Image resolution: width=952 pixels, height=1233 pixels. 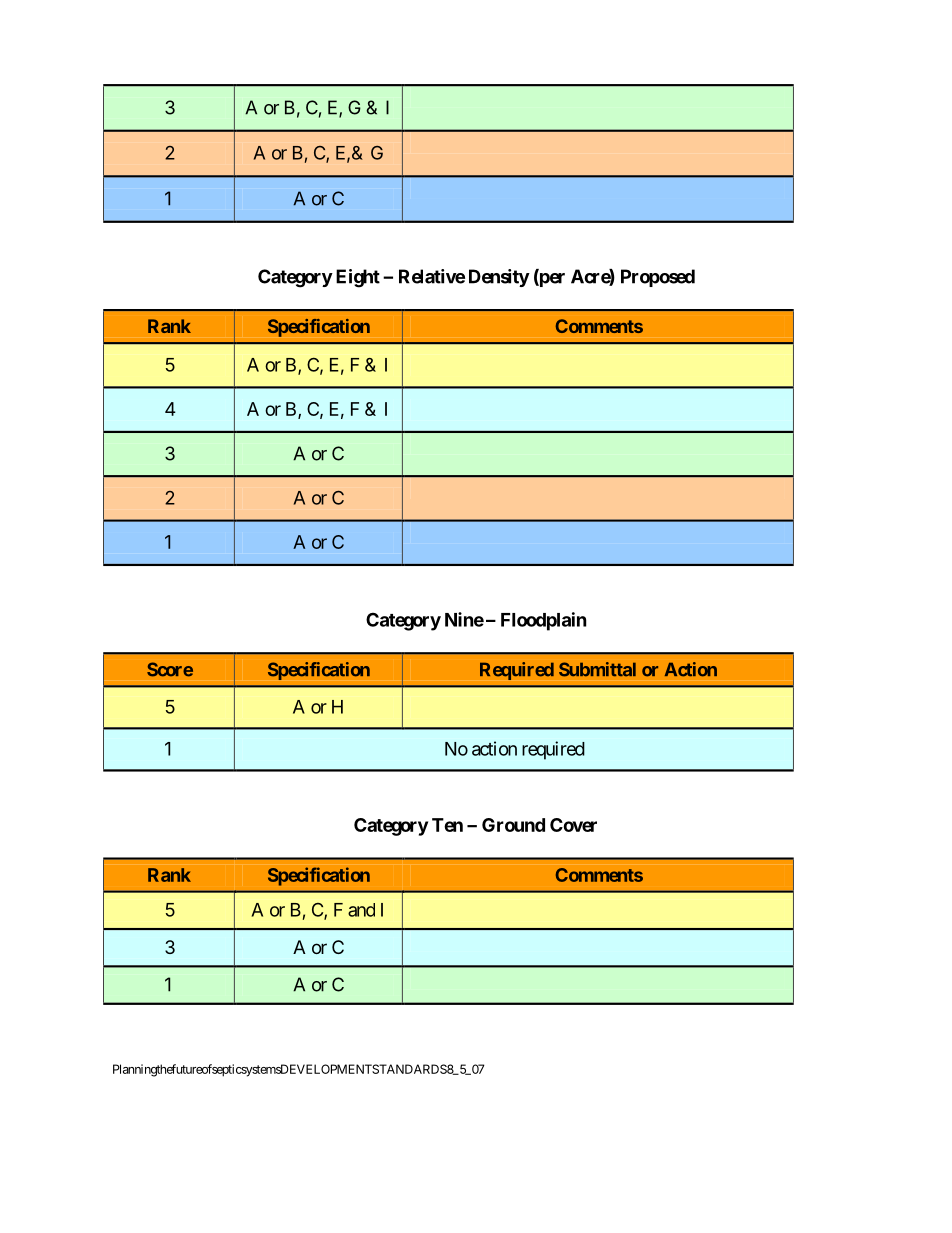 I want to click on Ten, so click(x=447, y=825).
